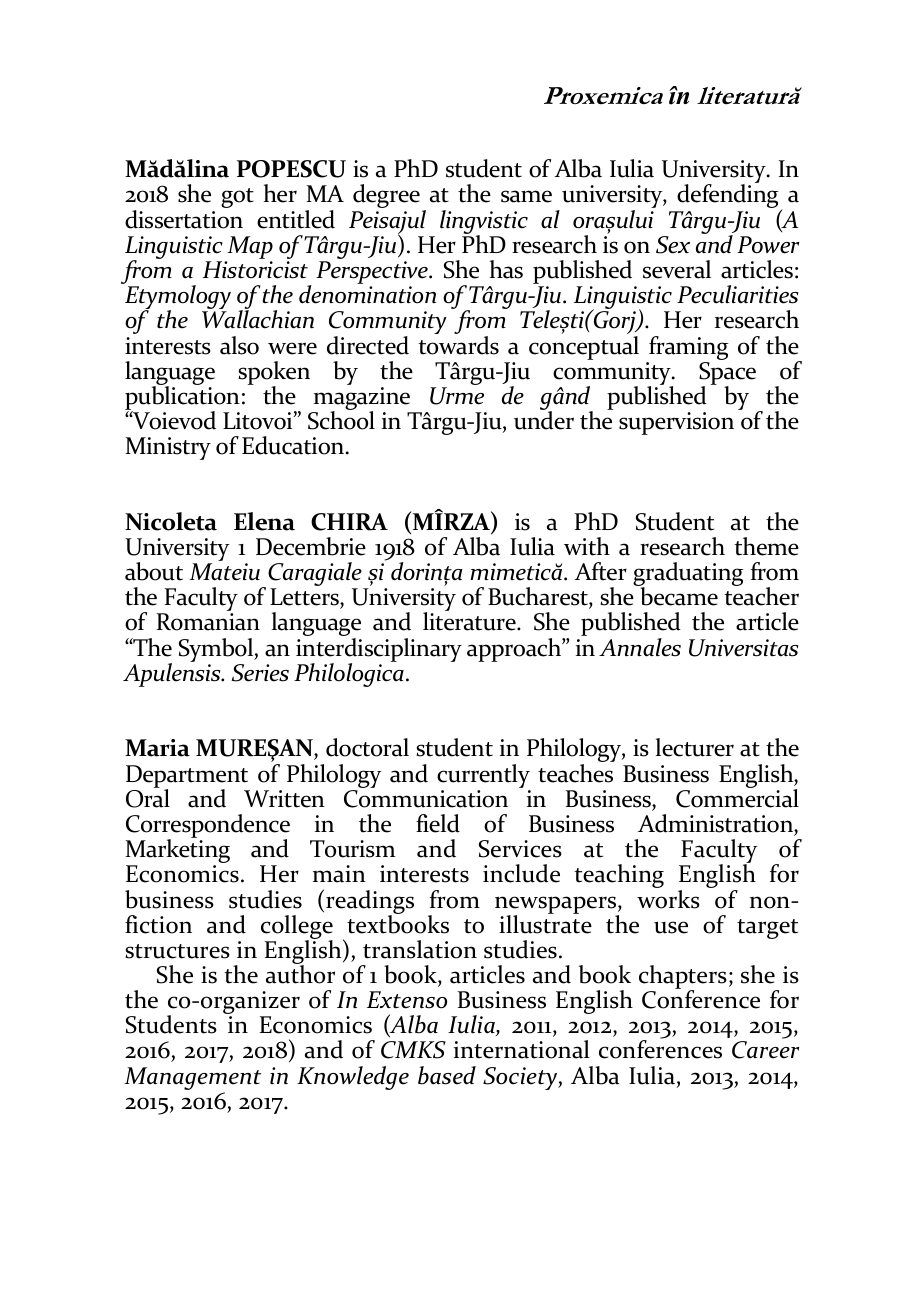 This screenshot has width=924, height=1313. What do you see at coordinates (237, 198) in the screenshot?
I see `got` at bounding box center [237, 198].
